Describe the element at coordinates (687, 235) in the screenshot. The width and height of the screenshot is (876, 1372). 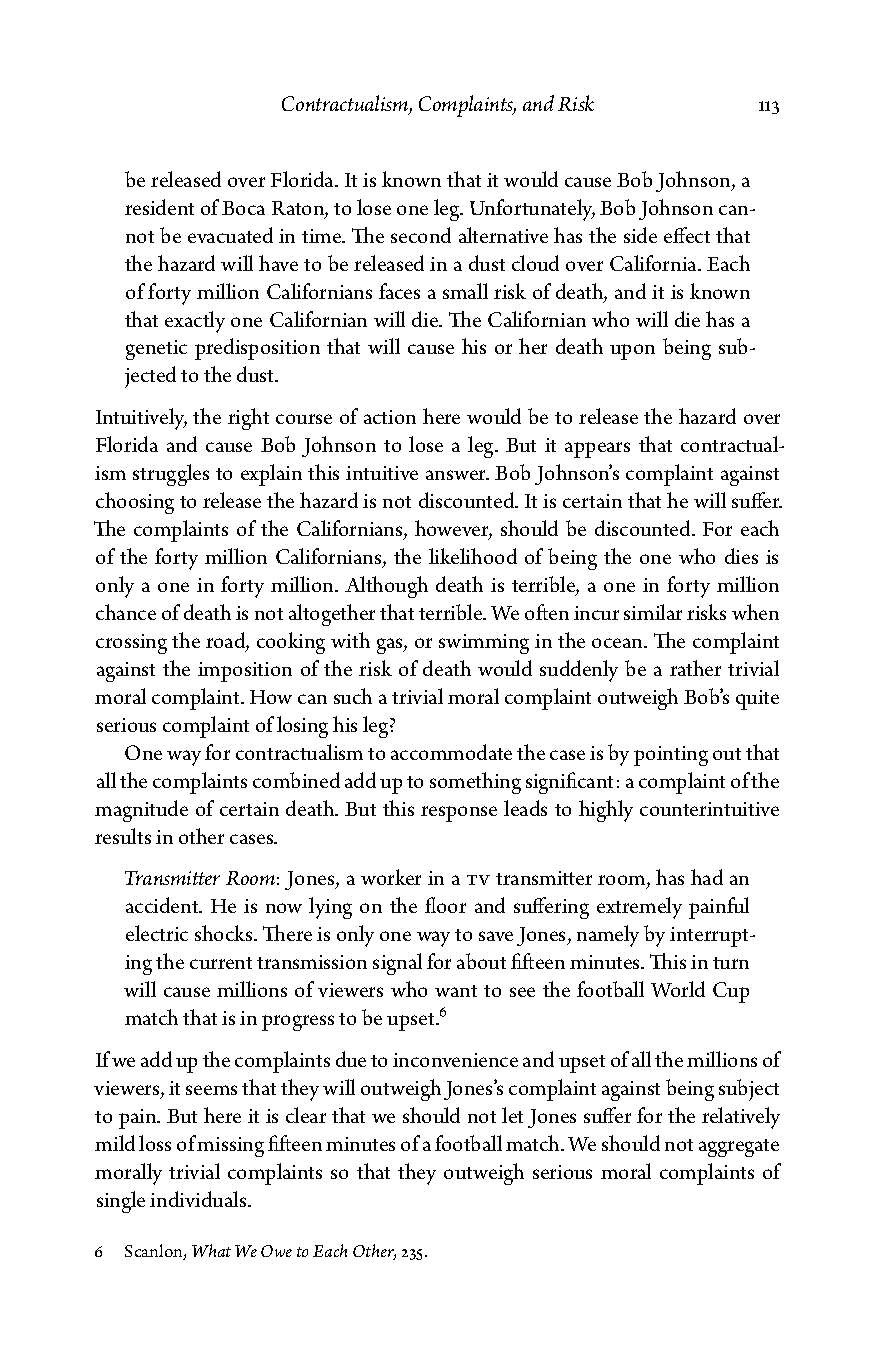
I see `effect` at that location.
